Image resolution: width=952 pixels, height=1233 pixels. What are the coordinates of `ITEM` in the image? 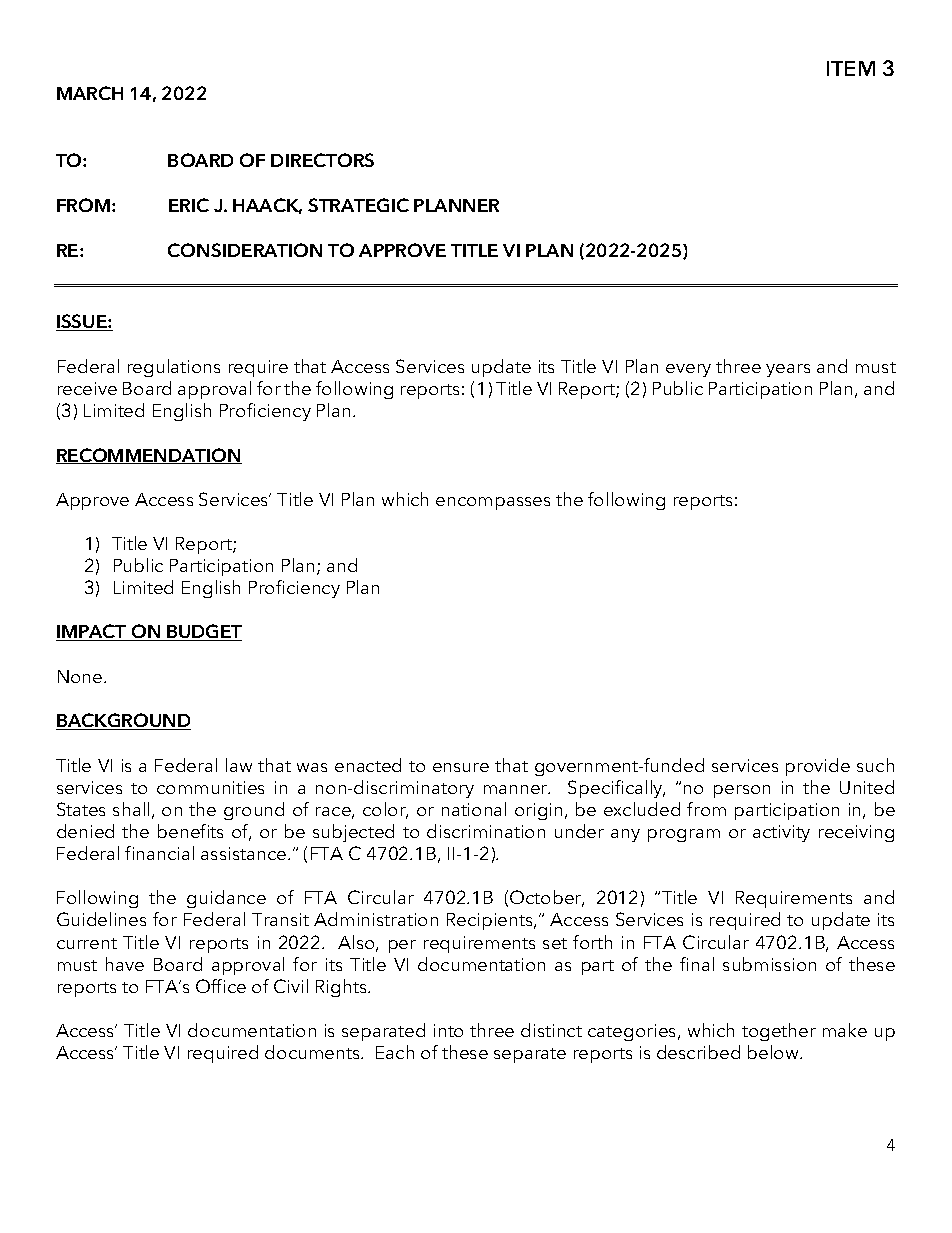 It's located at (851, 68).
